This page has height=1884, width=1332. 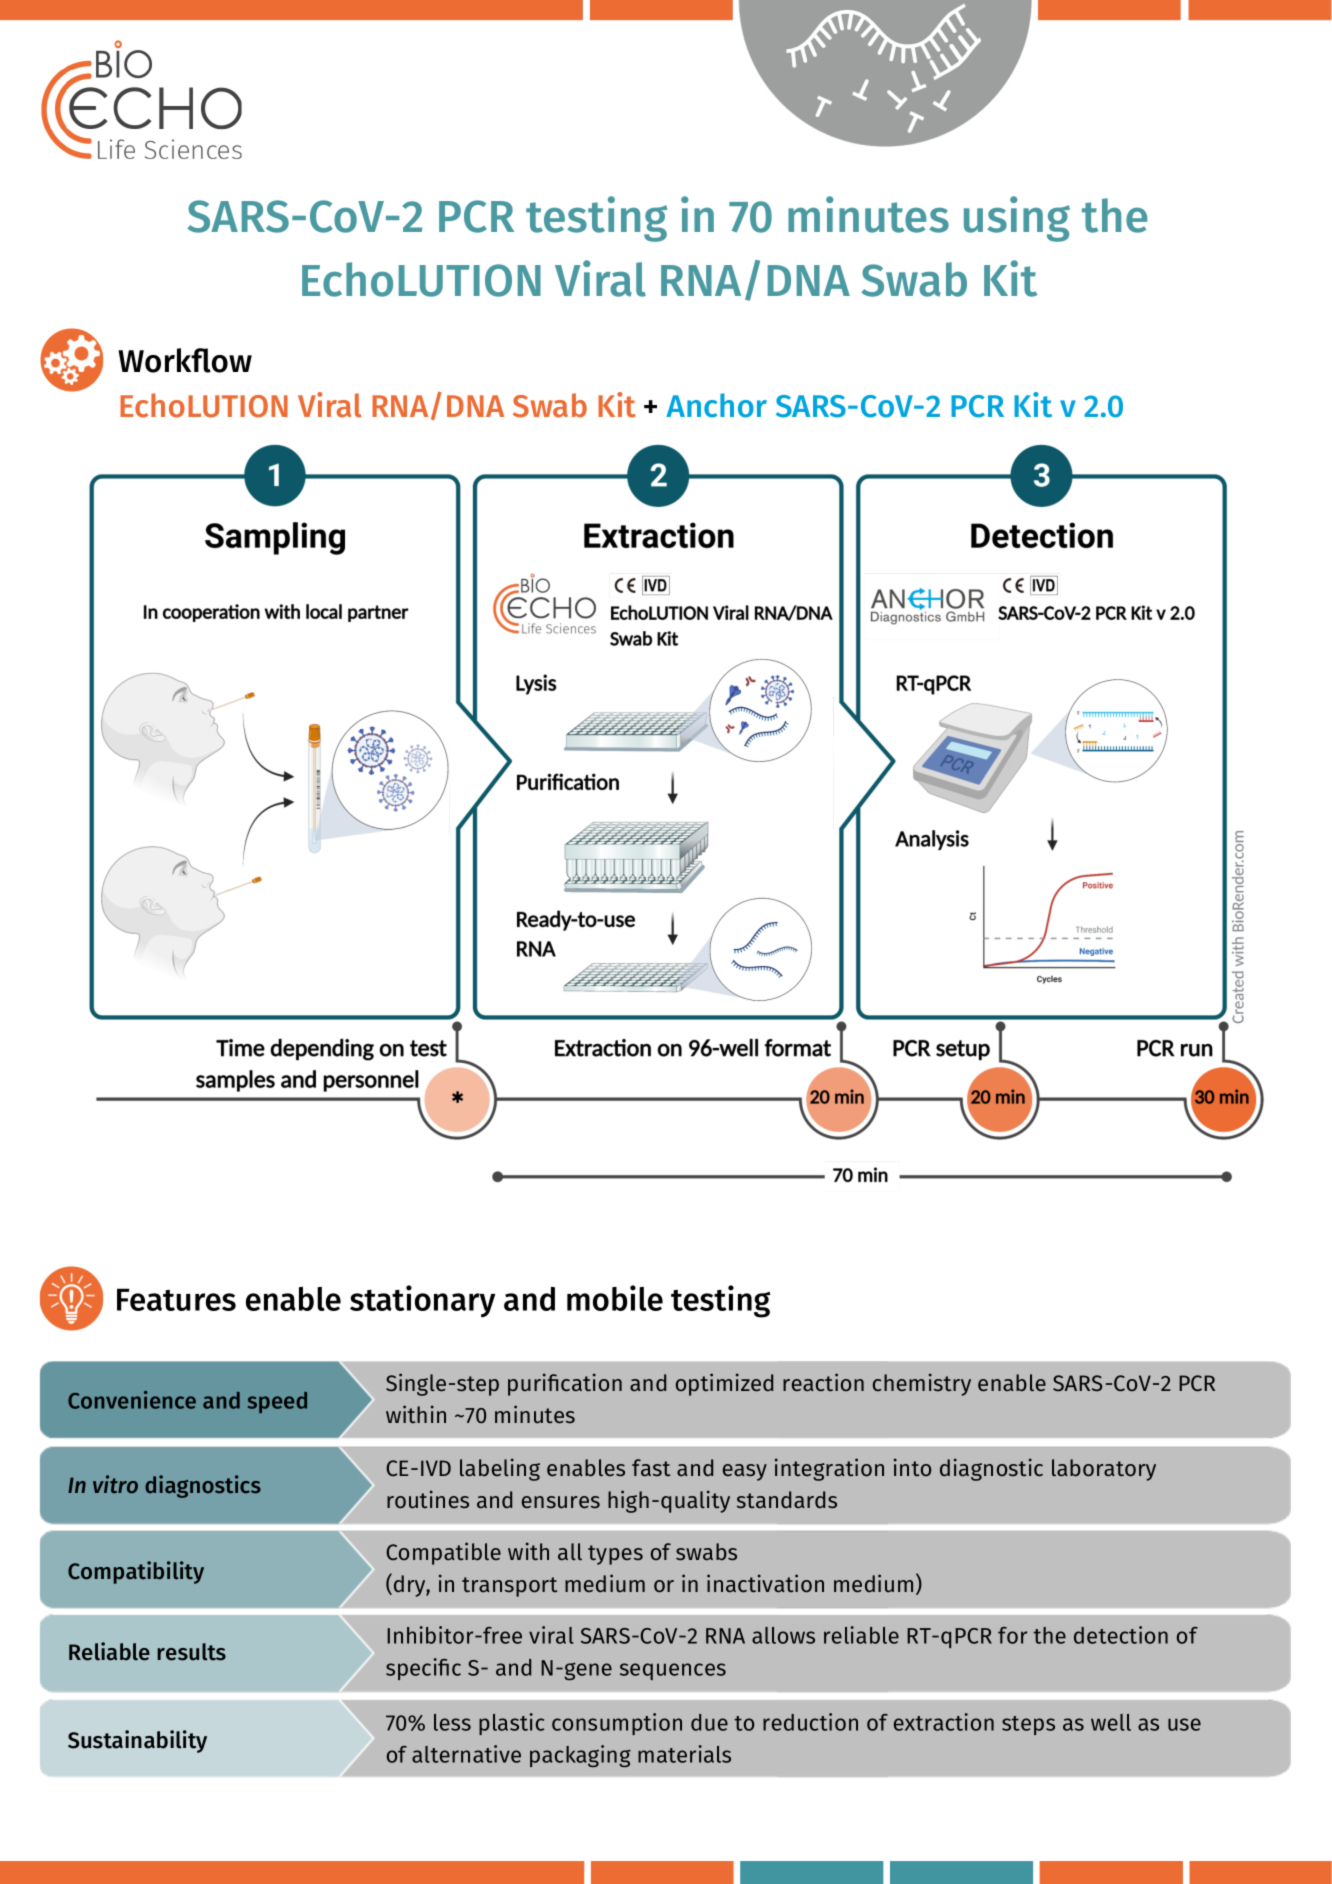 I want to click on stationary, so click(x=422, y=1301).
